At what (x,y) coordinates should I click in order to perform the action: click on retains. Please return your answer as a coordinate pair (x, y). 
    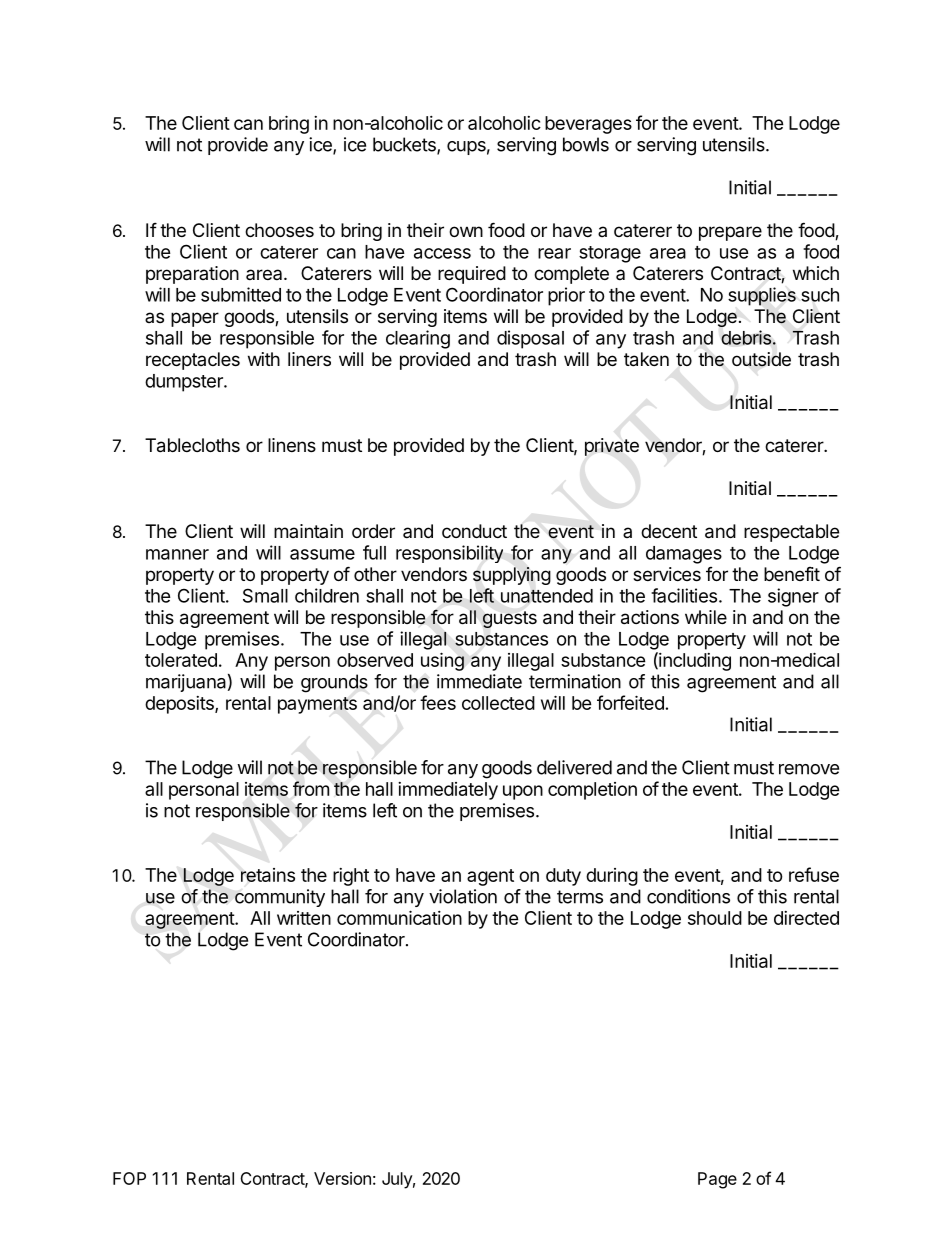
    Looking at the image, I should click on (268, 875).
